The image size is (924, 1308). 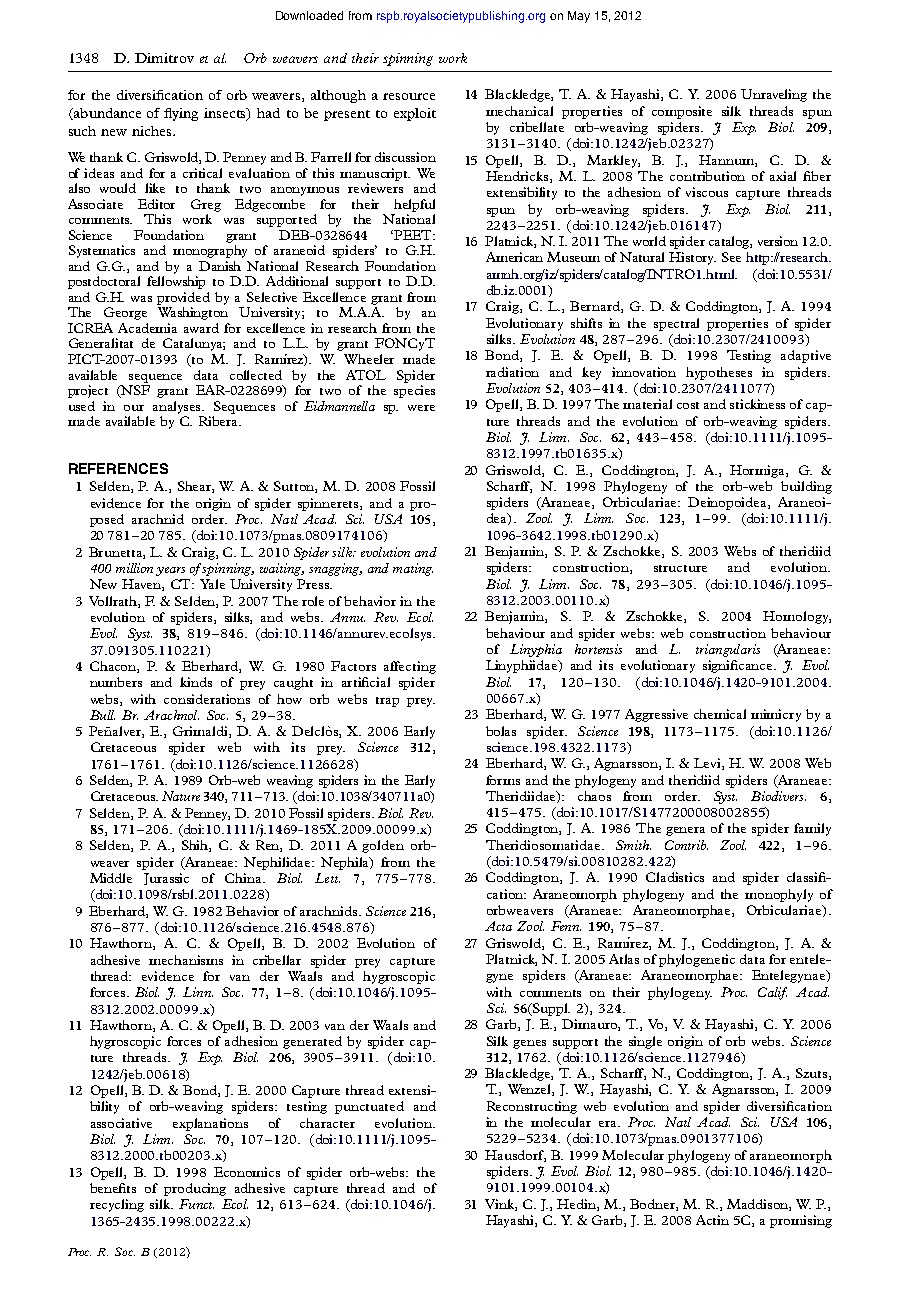 I want to click on producing, so click(x=195, y=1189).
